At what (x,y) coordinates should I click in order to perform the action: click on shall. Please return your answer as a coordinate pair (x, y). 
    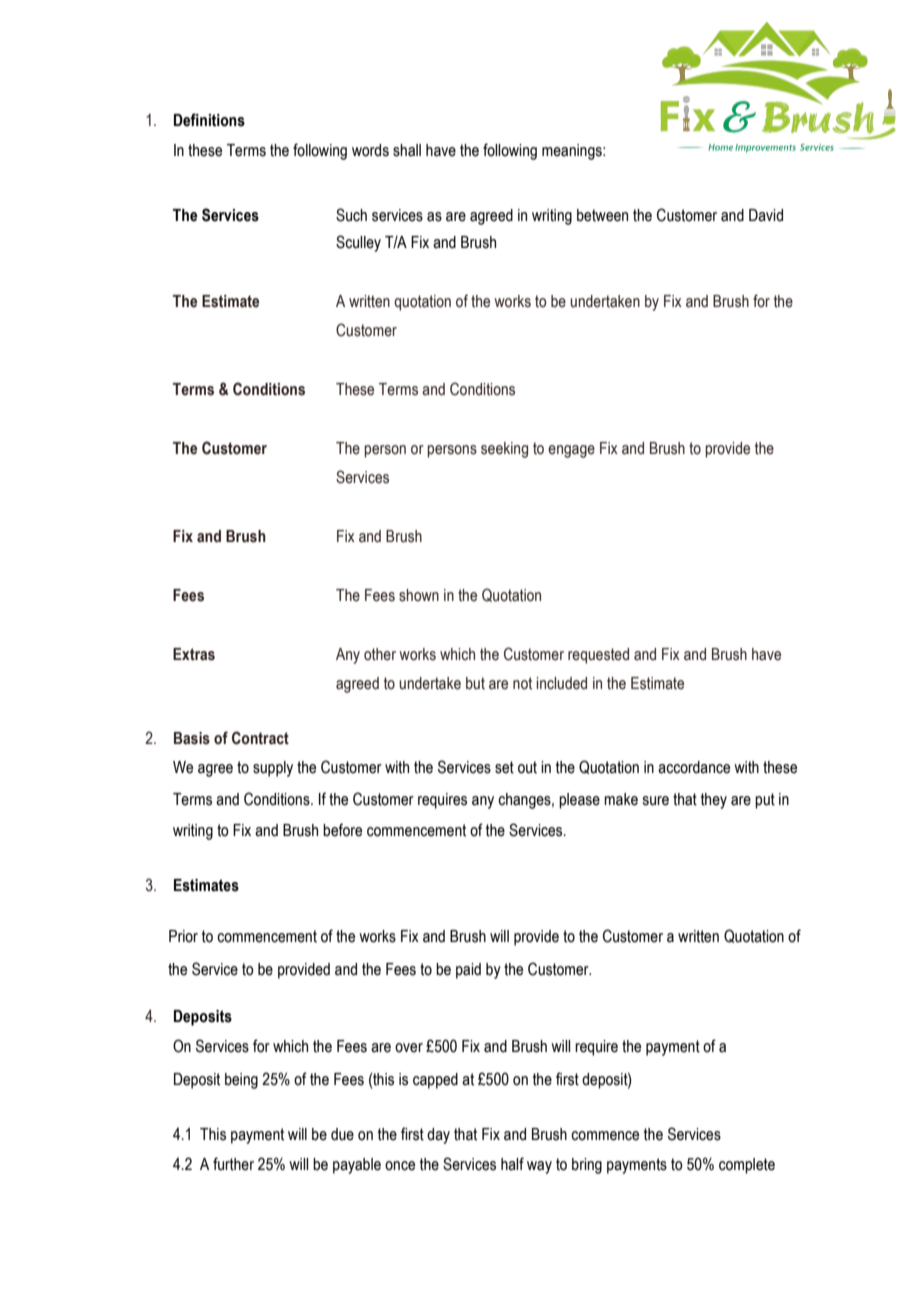
    Looking at the image, I should click on (407, 150).
